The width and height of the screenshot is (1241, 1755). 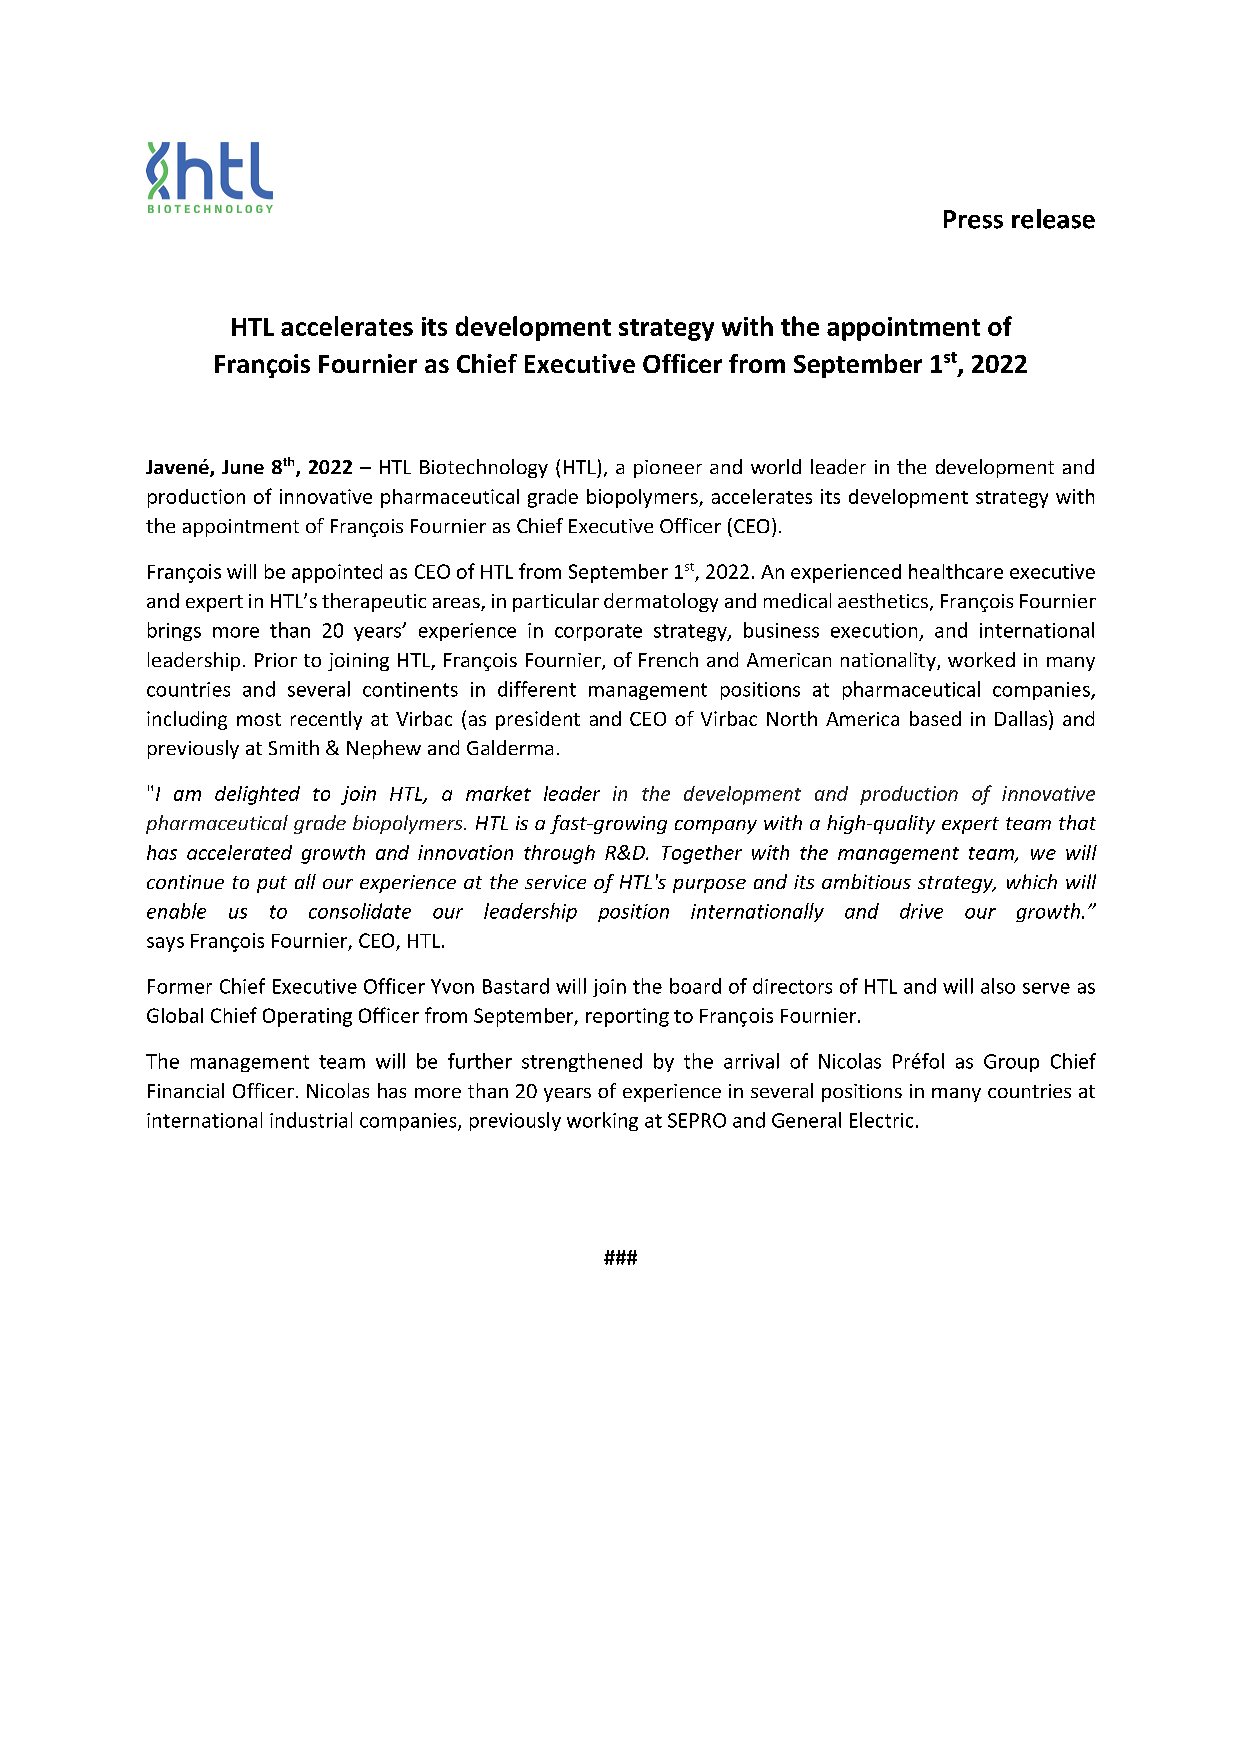 What do you see at coordinates (602, 1121) in the screenshot?
I see `working` at bounding box center [602, 1121].
